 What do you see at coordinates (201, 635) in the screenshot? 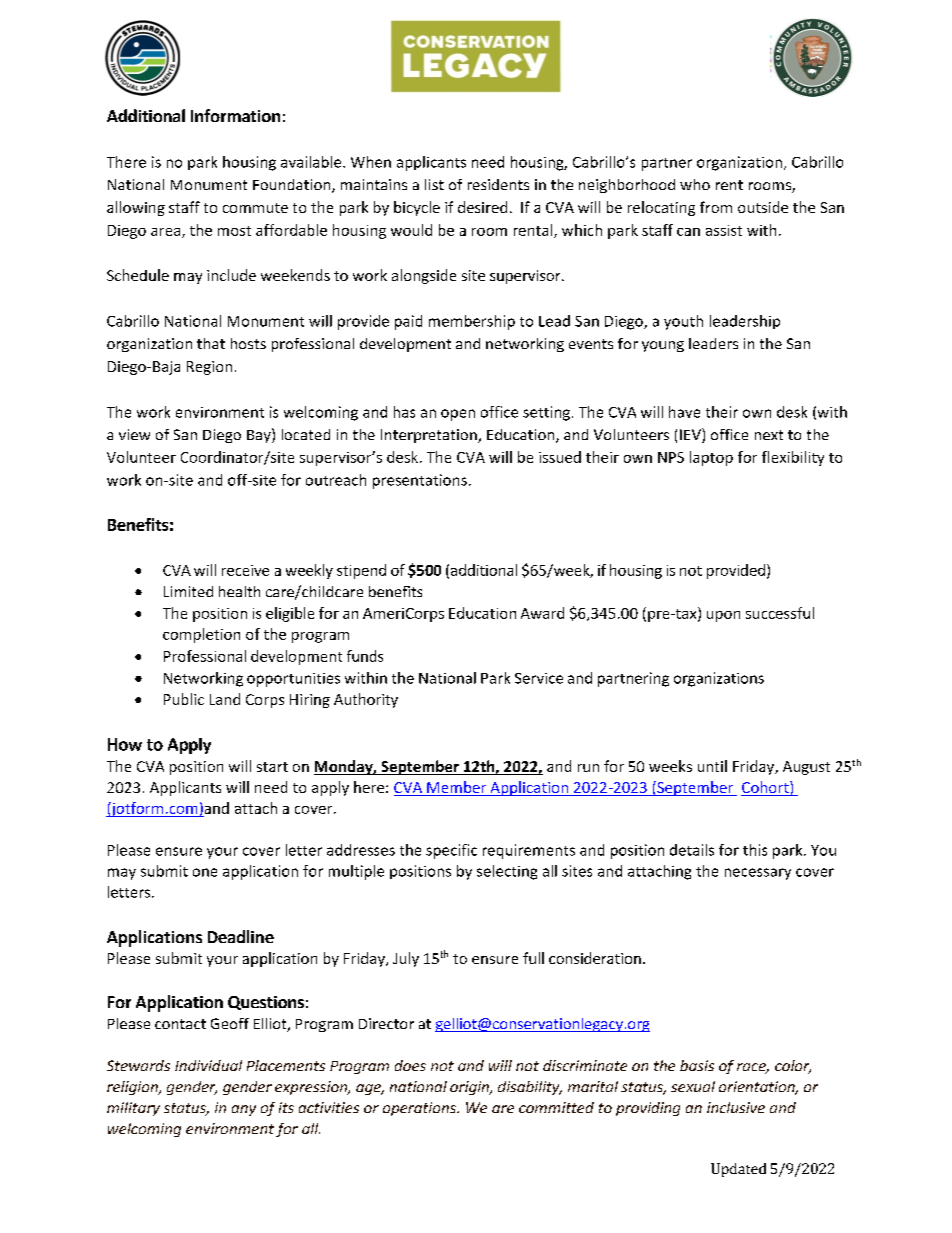
I see `completion` at bounding box center [201, 635].
